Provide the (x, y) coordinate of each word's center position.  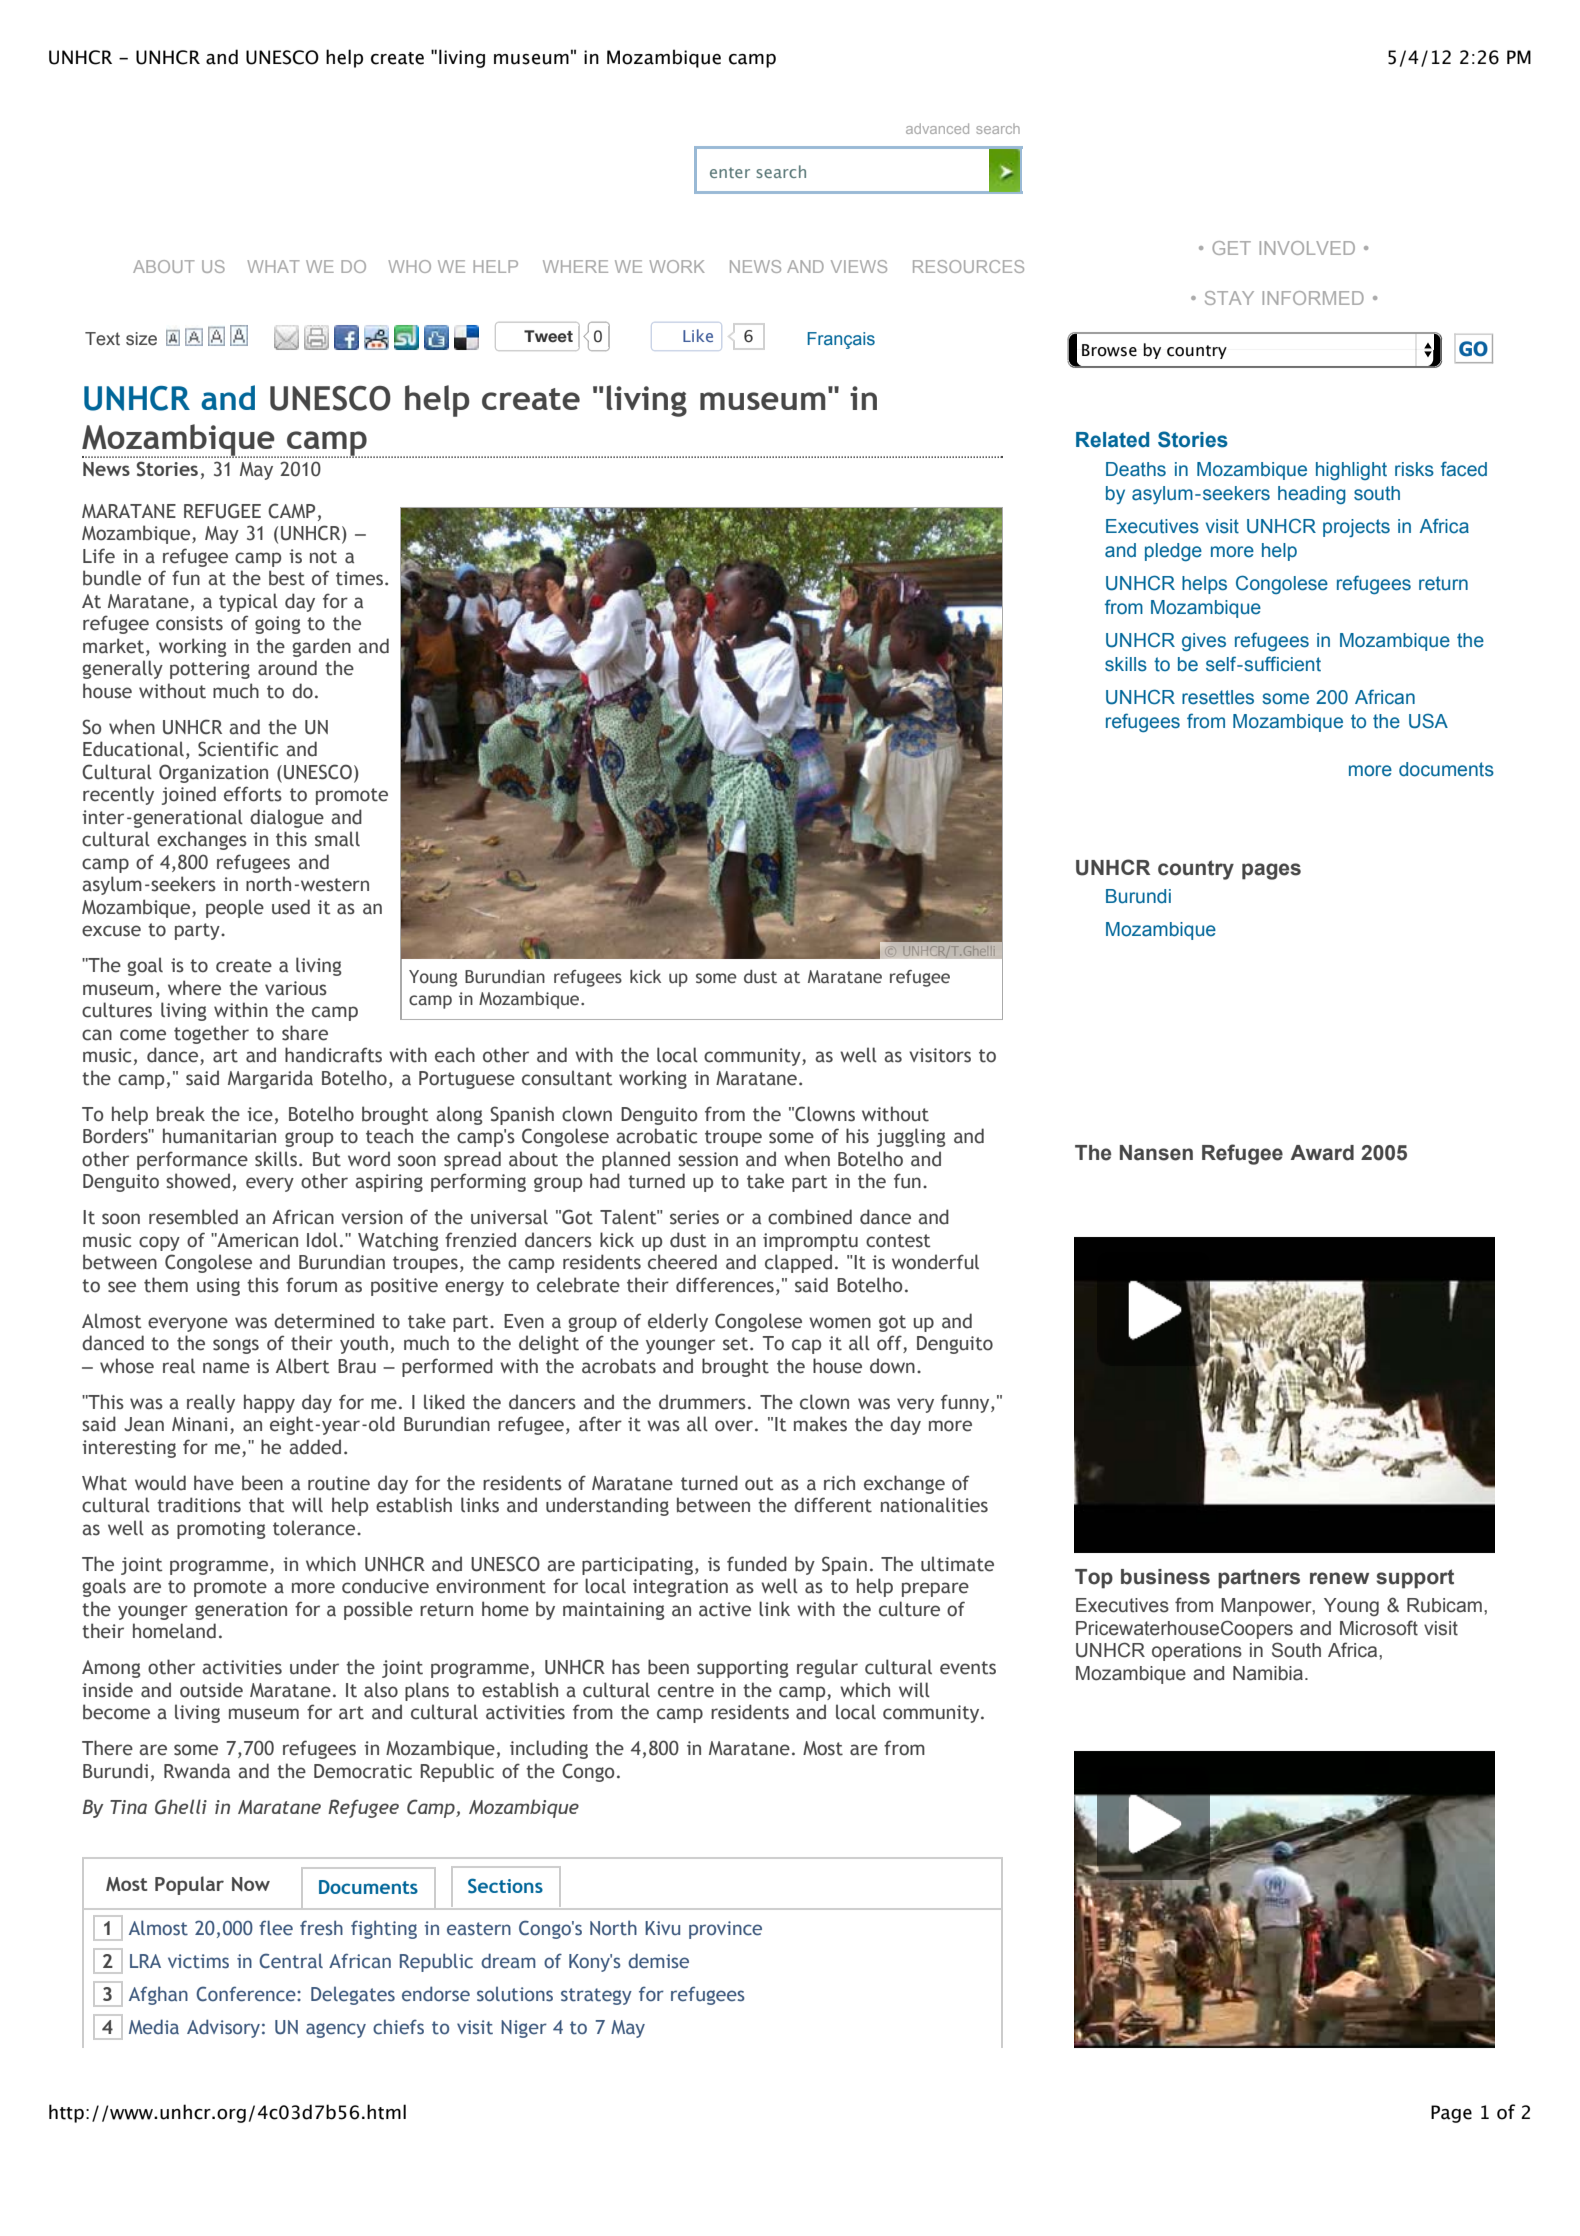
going (278, 625)
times (359, 578)
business (1165, 1577)
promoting (221, 1530)
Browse (1109, 350)
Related (1112, 440)
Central (291, 1961)
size (141, 339)
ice (260, 1114)
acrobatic (656, 1136)
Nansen (1156, 1153)
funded (757, 1564)
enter (730, 172)
